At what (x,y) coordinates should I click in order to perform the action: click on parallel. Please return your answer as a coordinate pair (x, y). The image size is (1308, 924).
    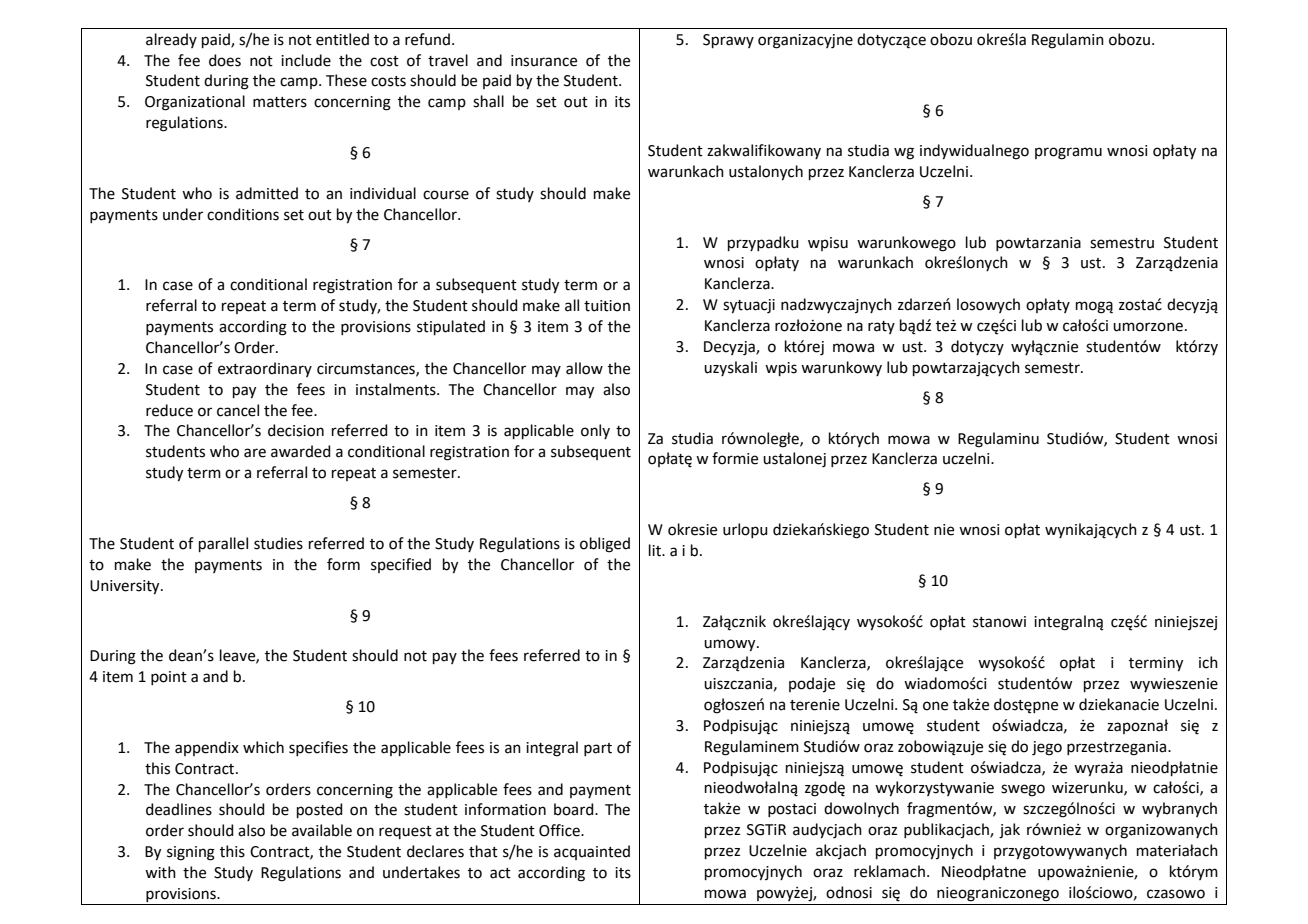
    Looking at the image, I should click on (223, 544).
